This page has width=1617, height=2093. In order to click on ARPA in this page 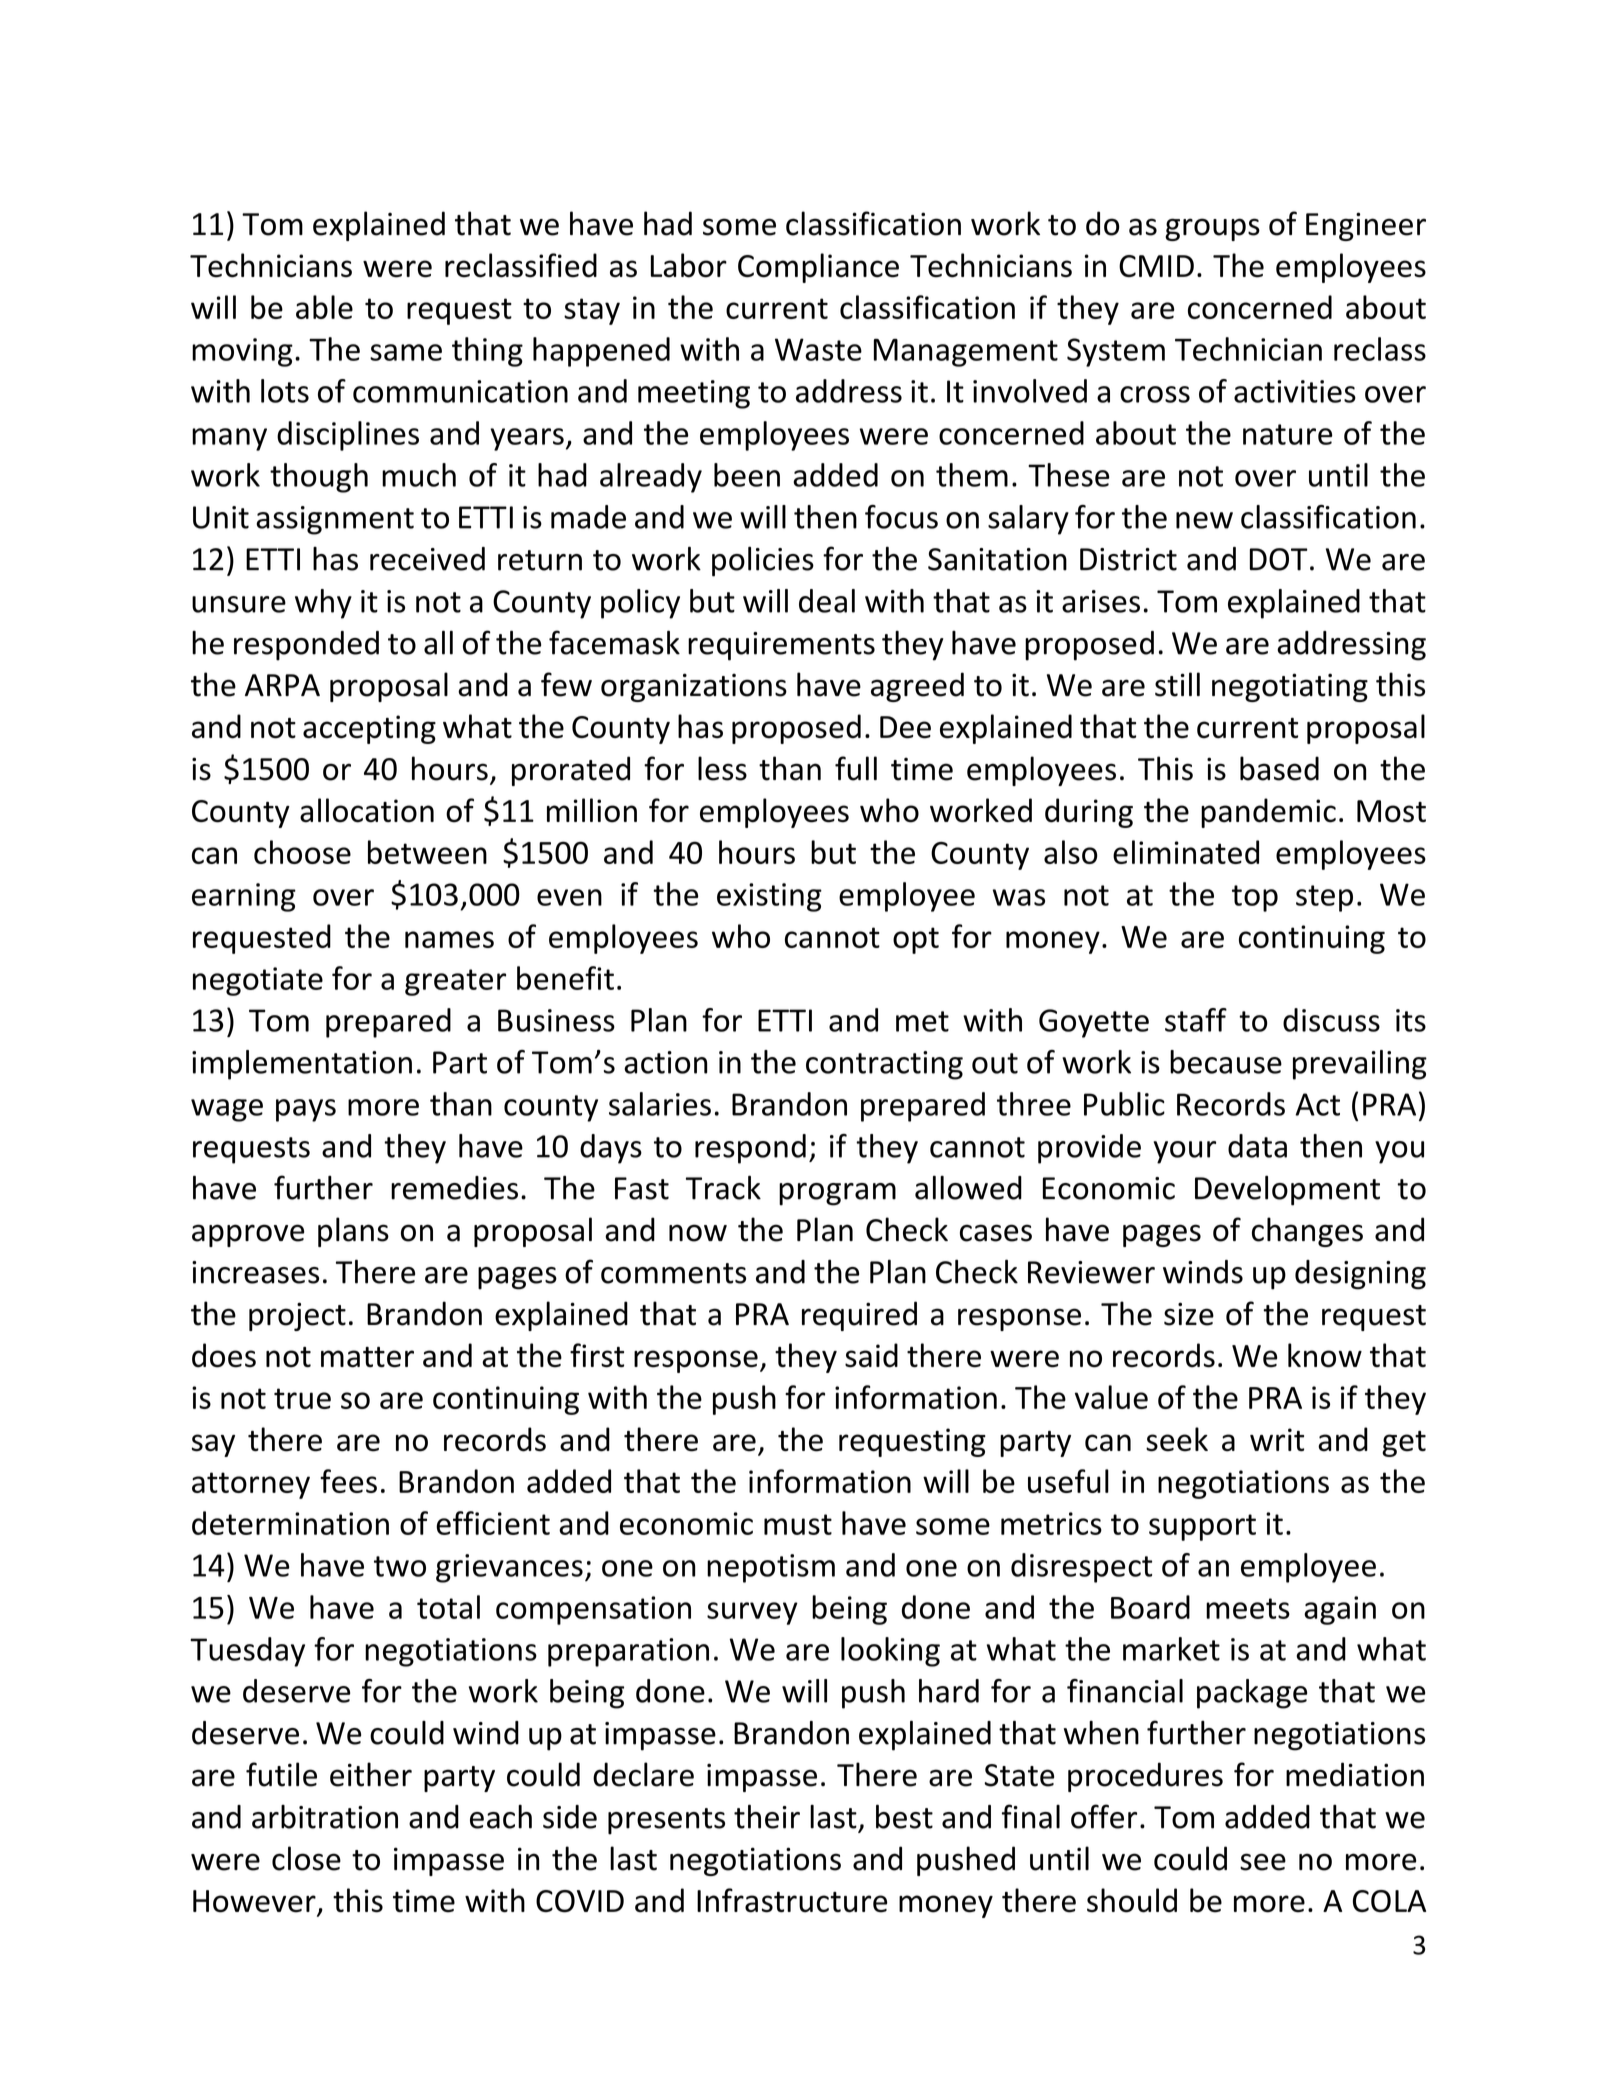, I will do `click(282, 685)`.
